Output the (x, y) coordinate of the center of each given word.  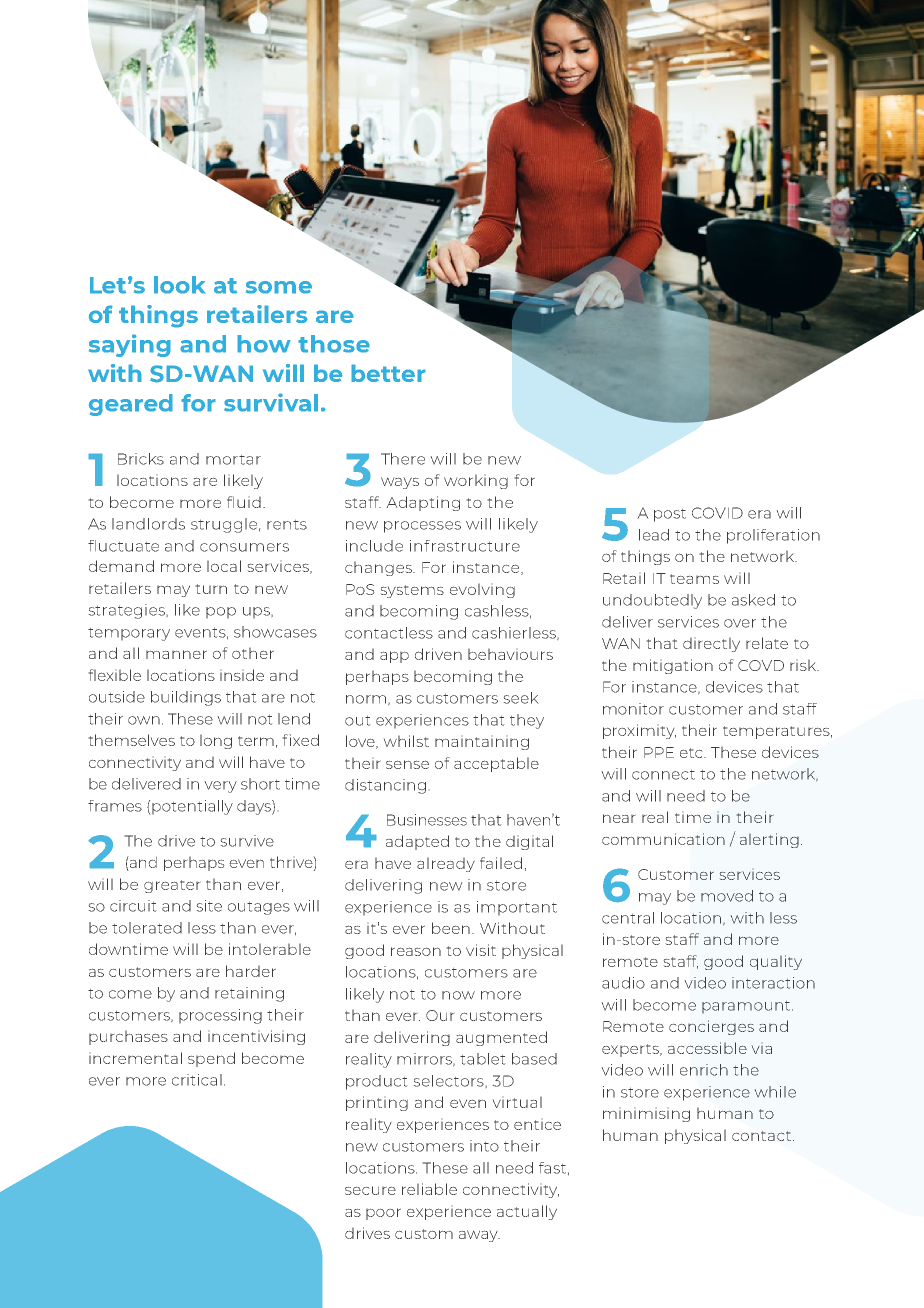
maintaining (482, 742)
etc (692, 753)
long (216, 741)
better (388, 373)
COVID (717, 513)
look (180, 285)
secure (370, 1190)
